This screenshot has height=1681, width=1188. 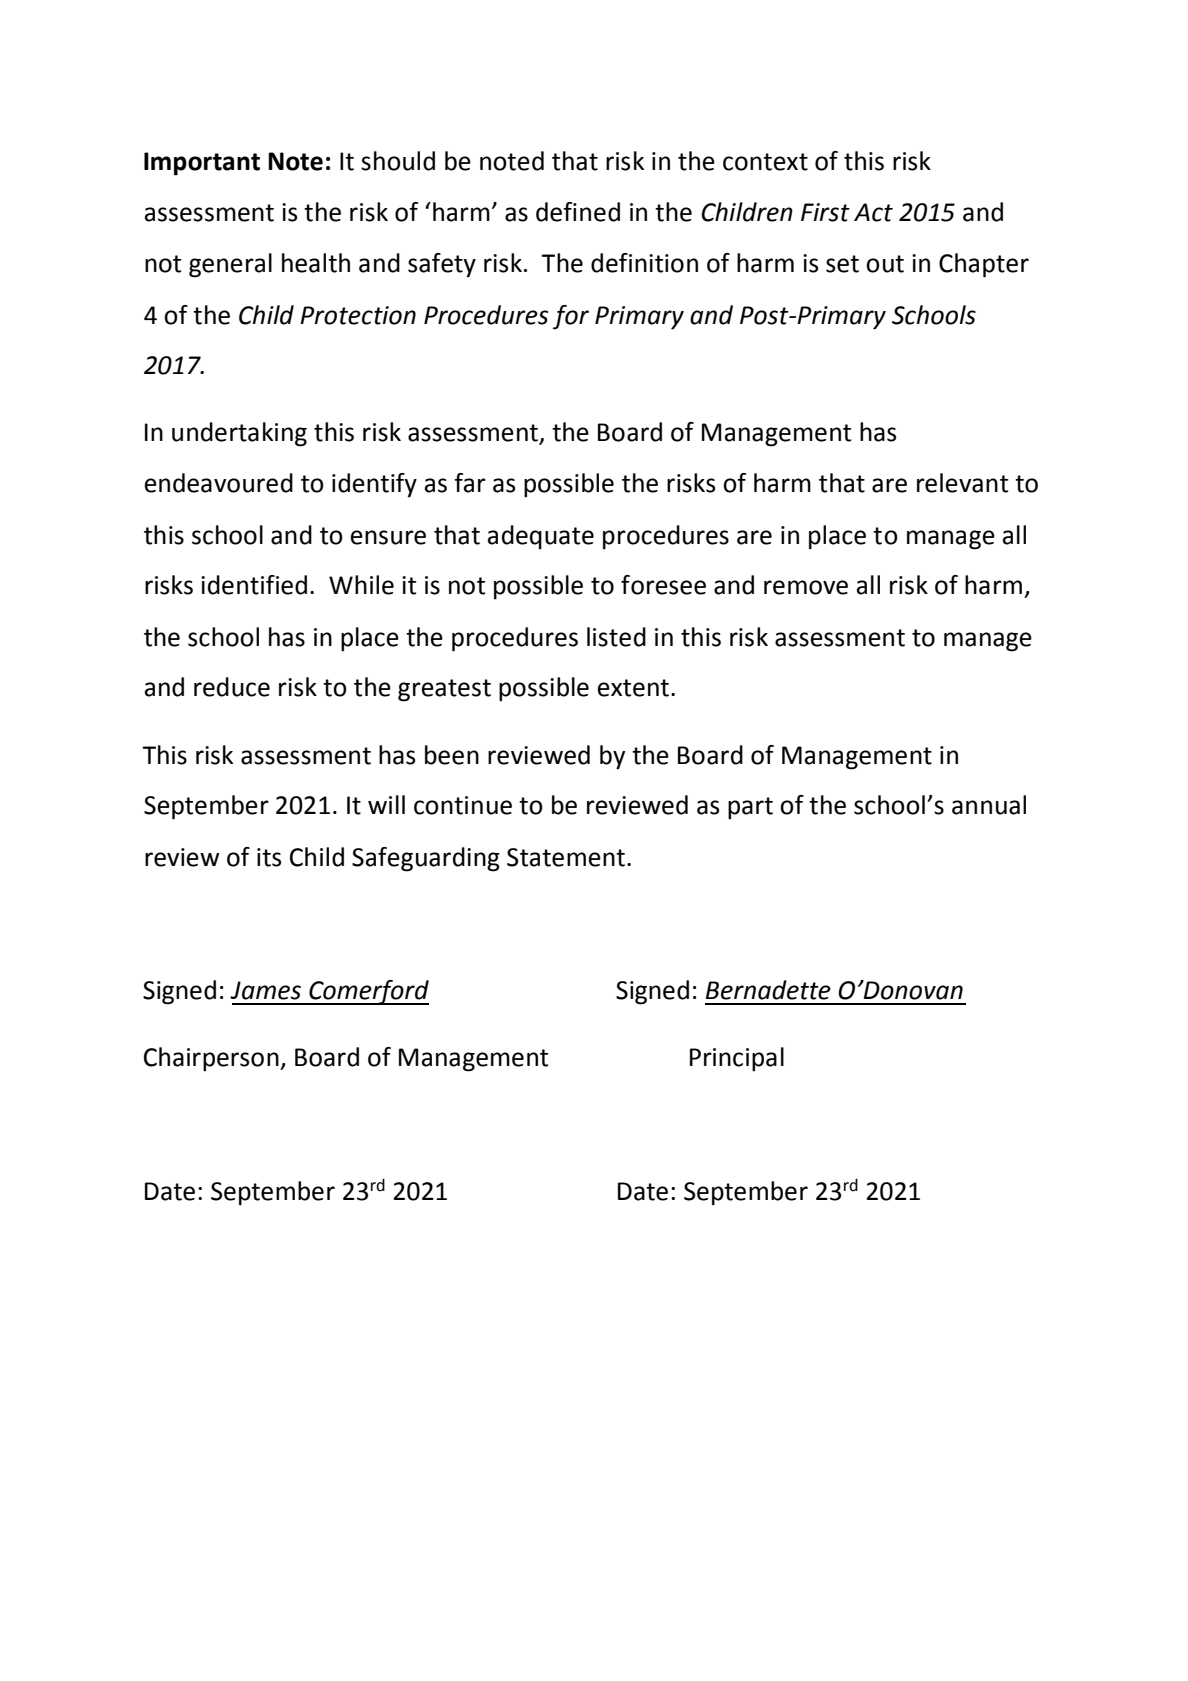 I want to click on far, so click(x=470, y=483).
